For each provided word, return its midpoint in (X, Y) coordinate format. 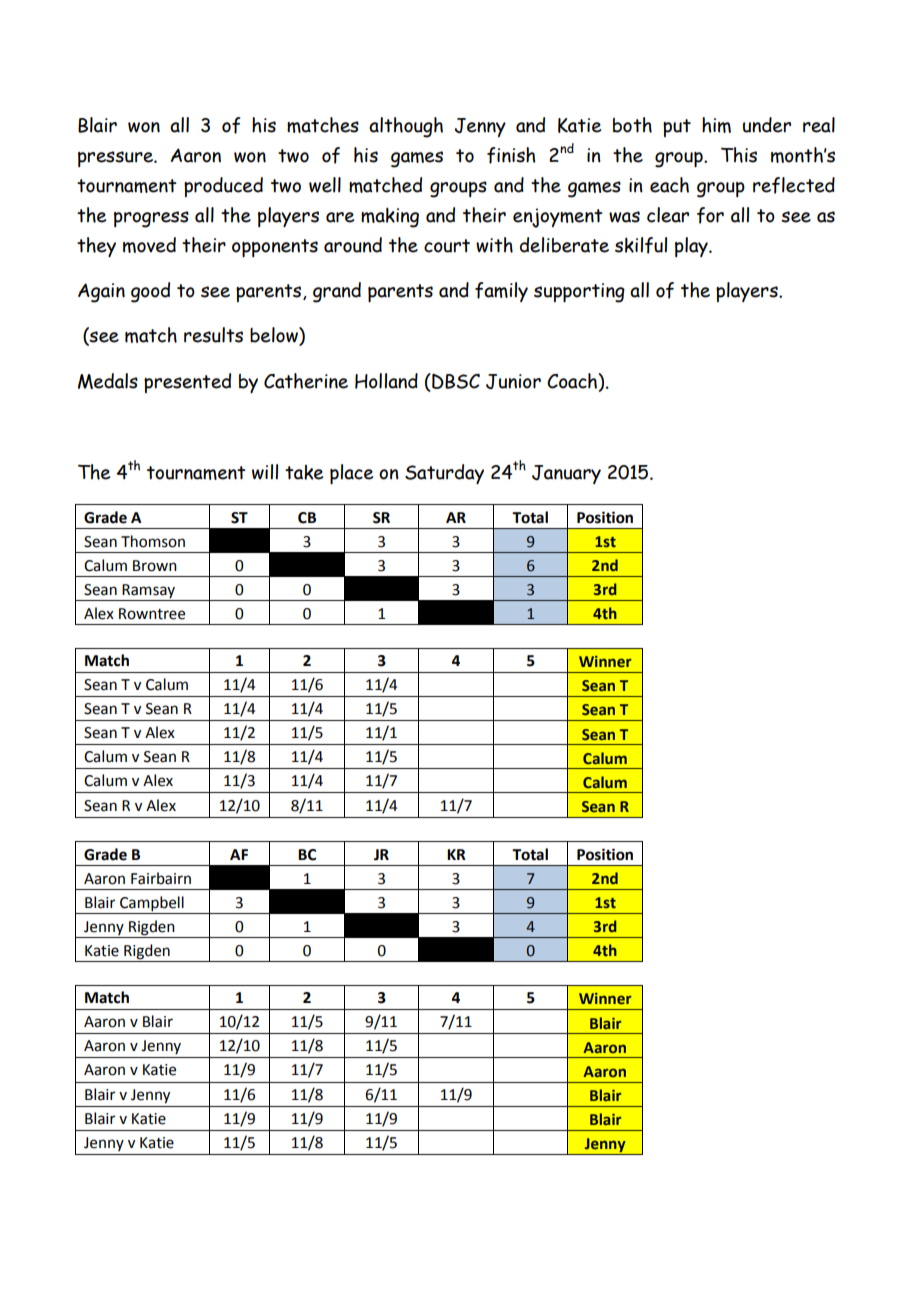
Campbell (152, 905)
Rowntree (152, 614)
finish (511, 155)
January (566, 474)
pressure (116, 159)
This (739, 155)
